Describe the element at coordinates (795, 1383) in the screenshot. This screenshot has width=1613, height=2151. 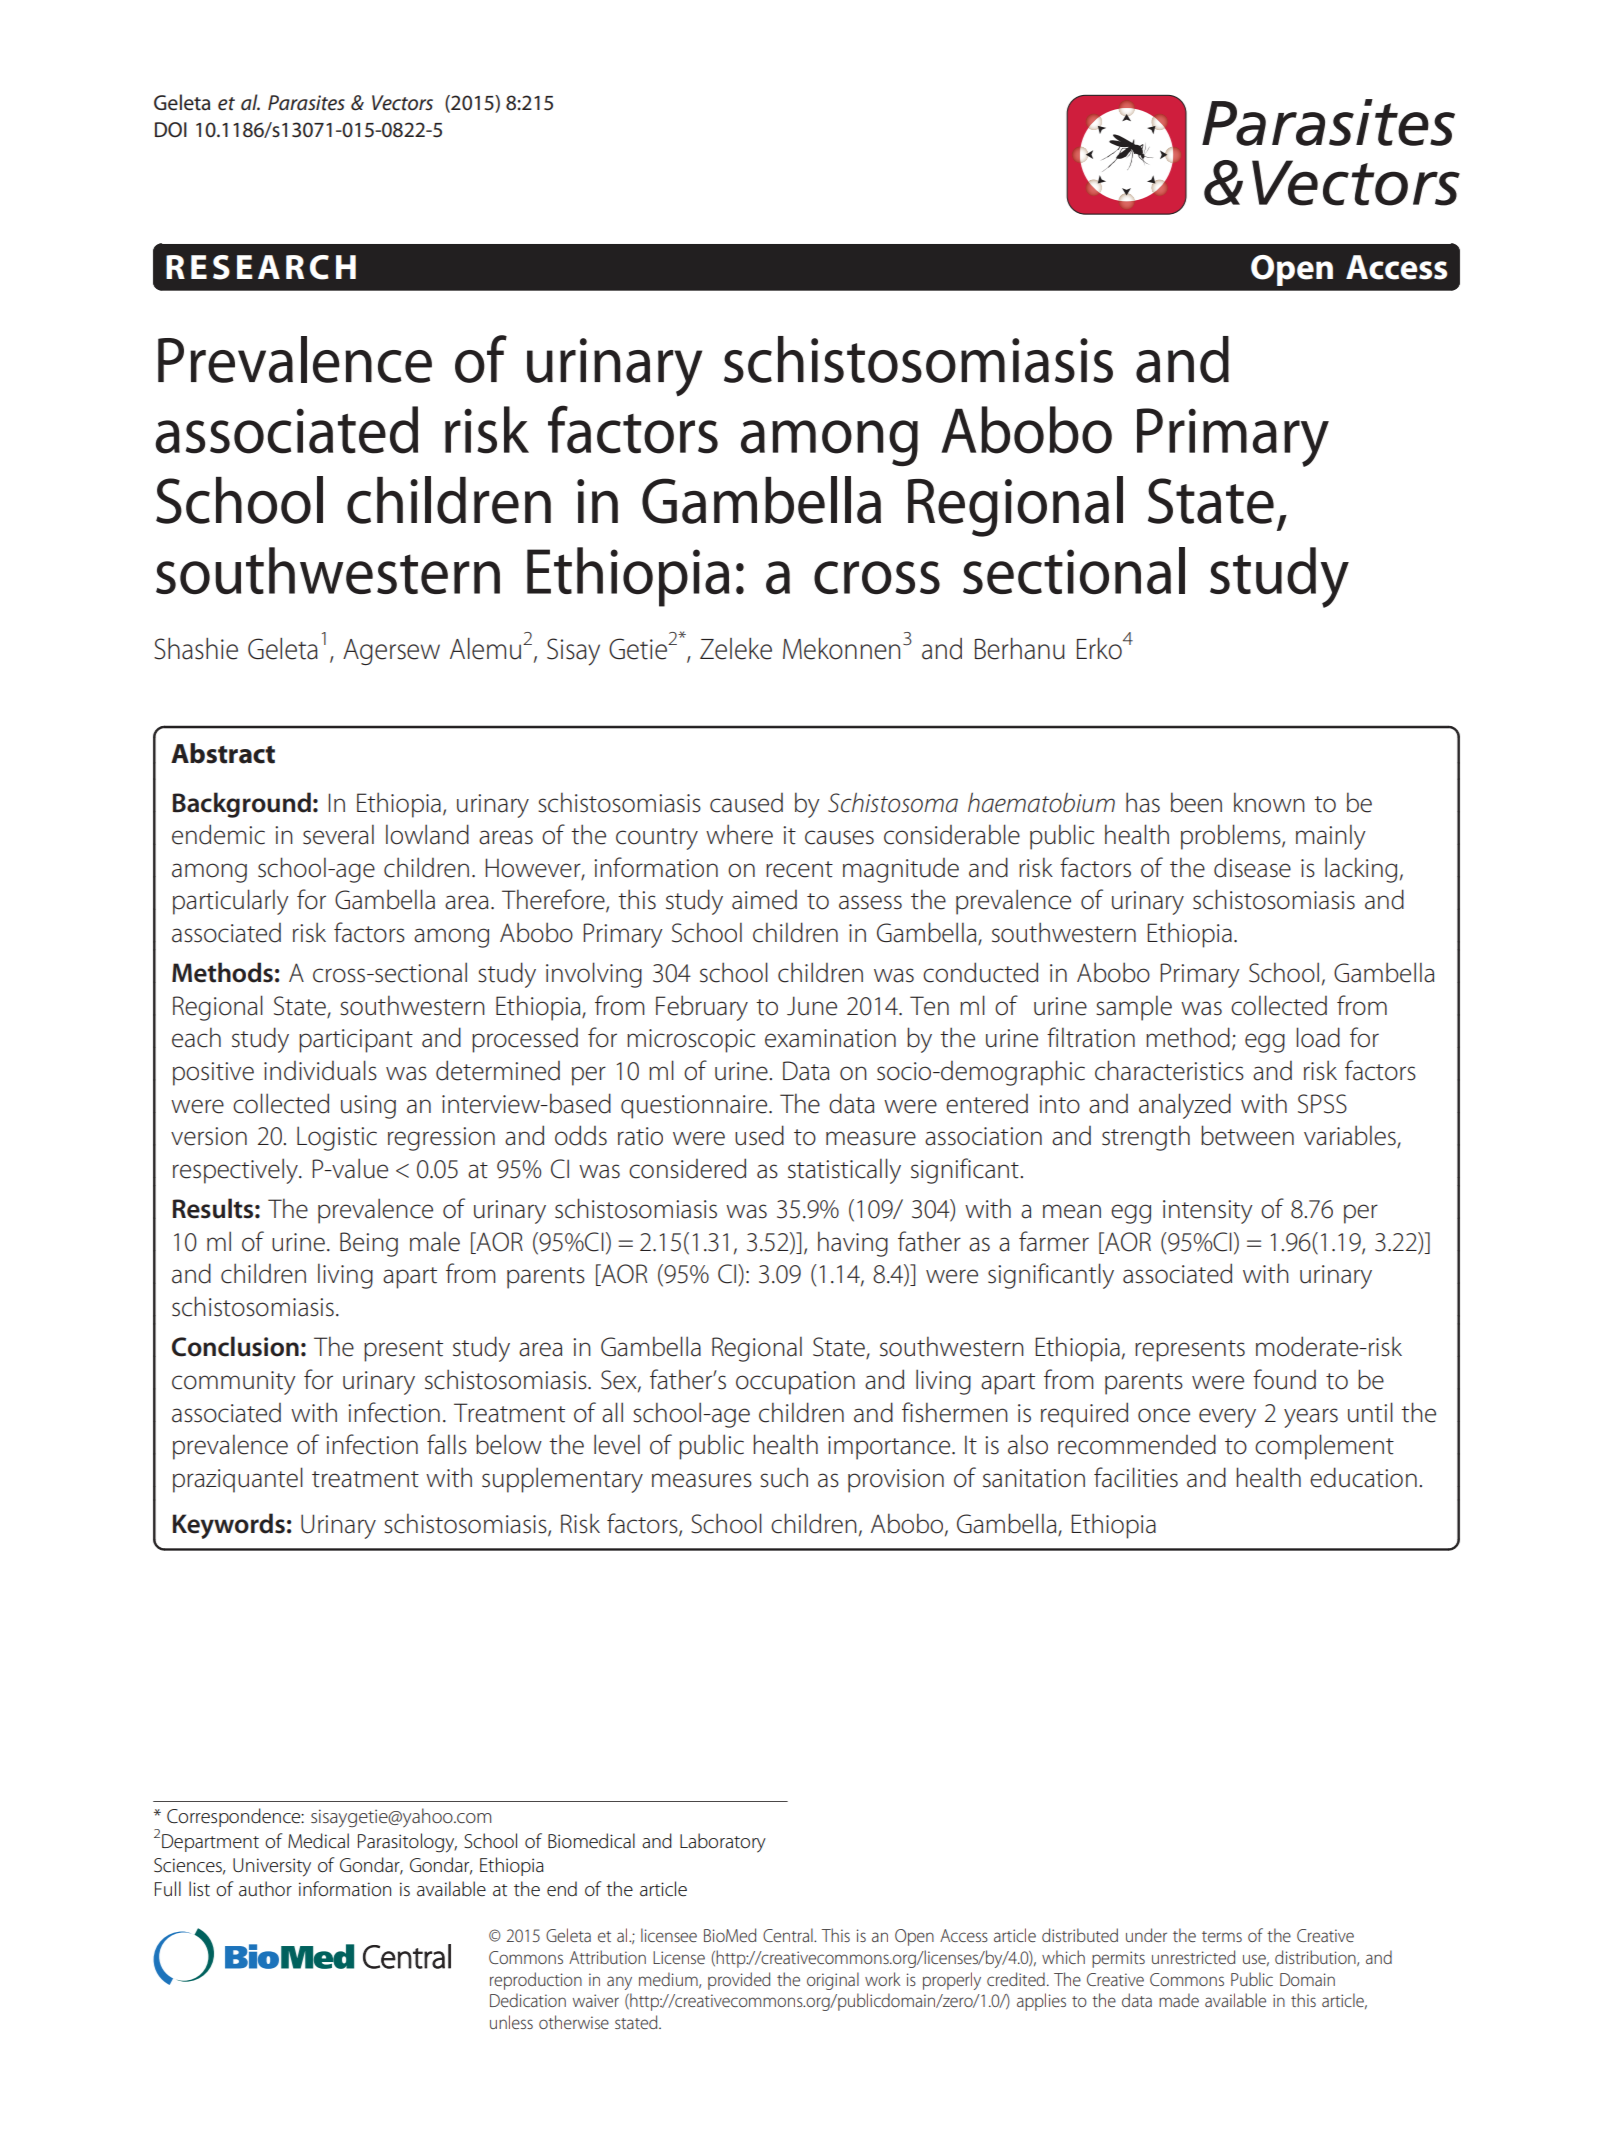
I see `occupation` at that location.
